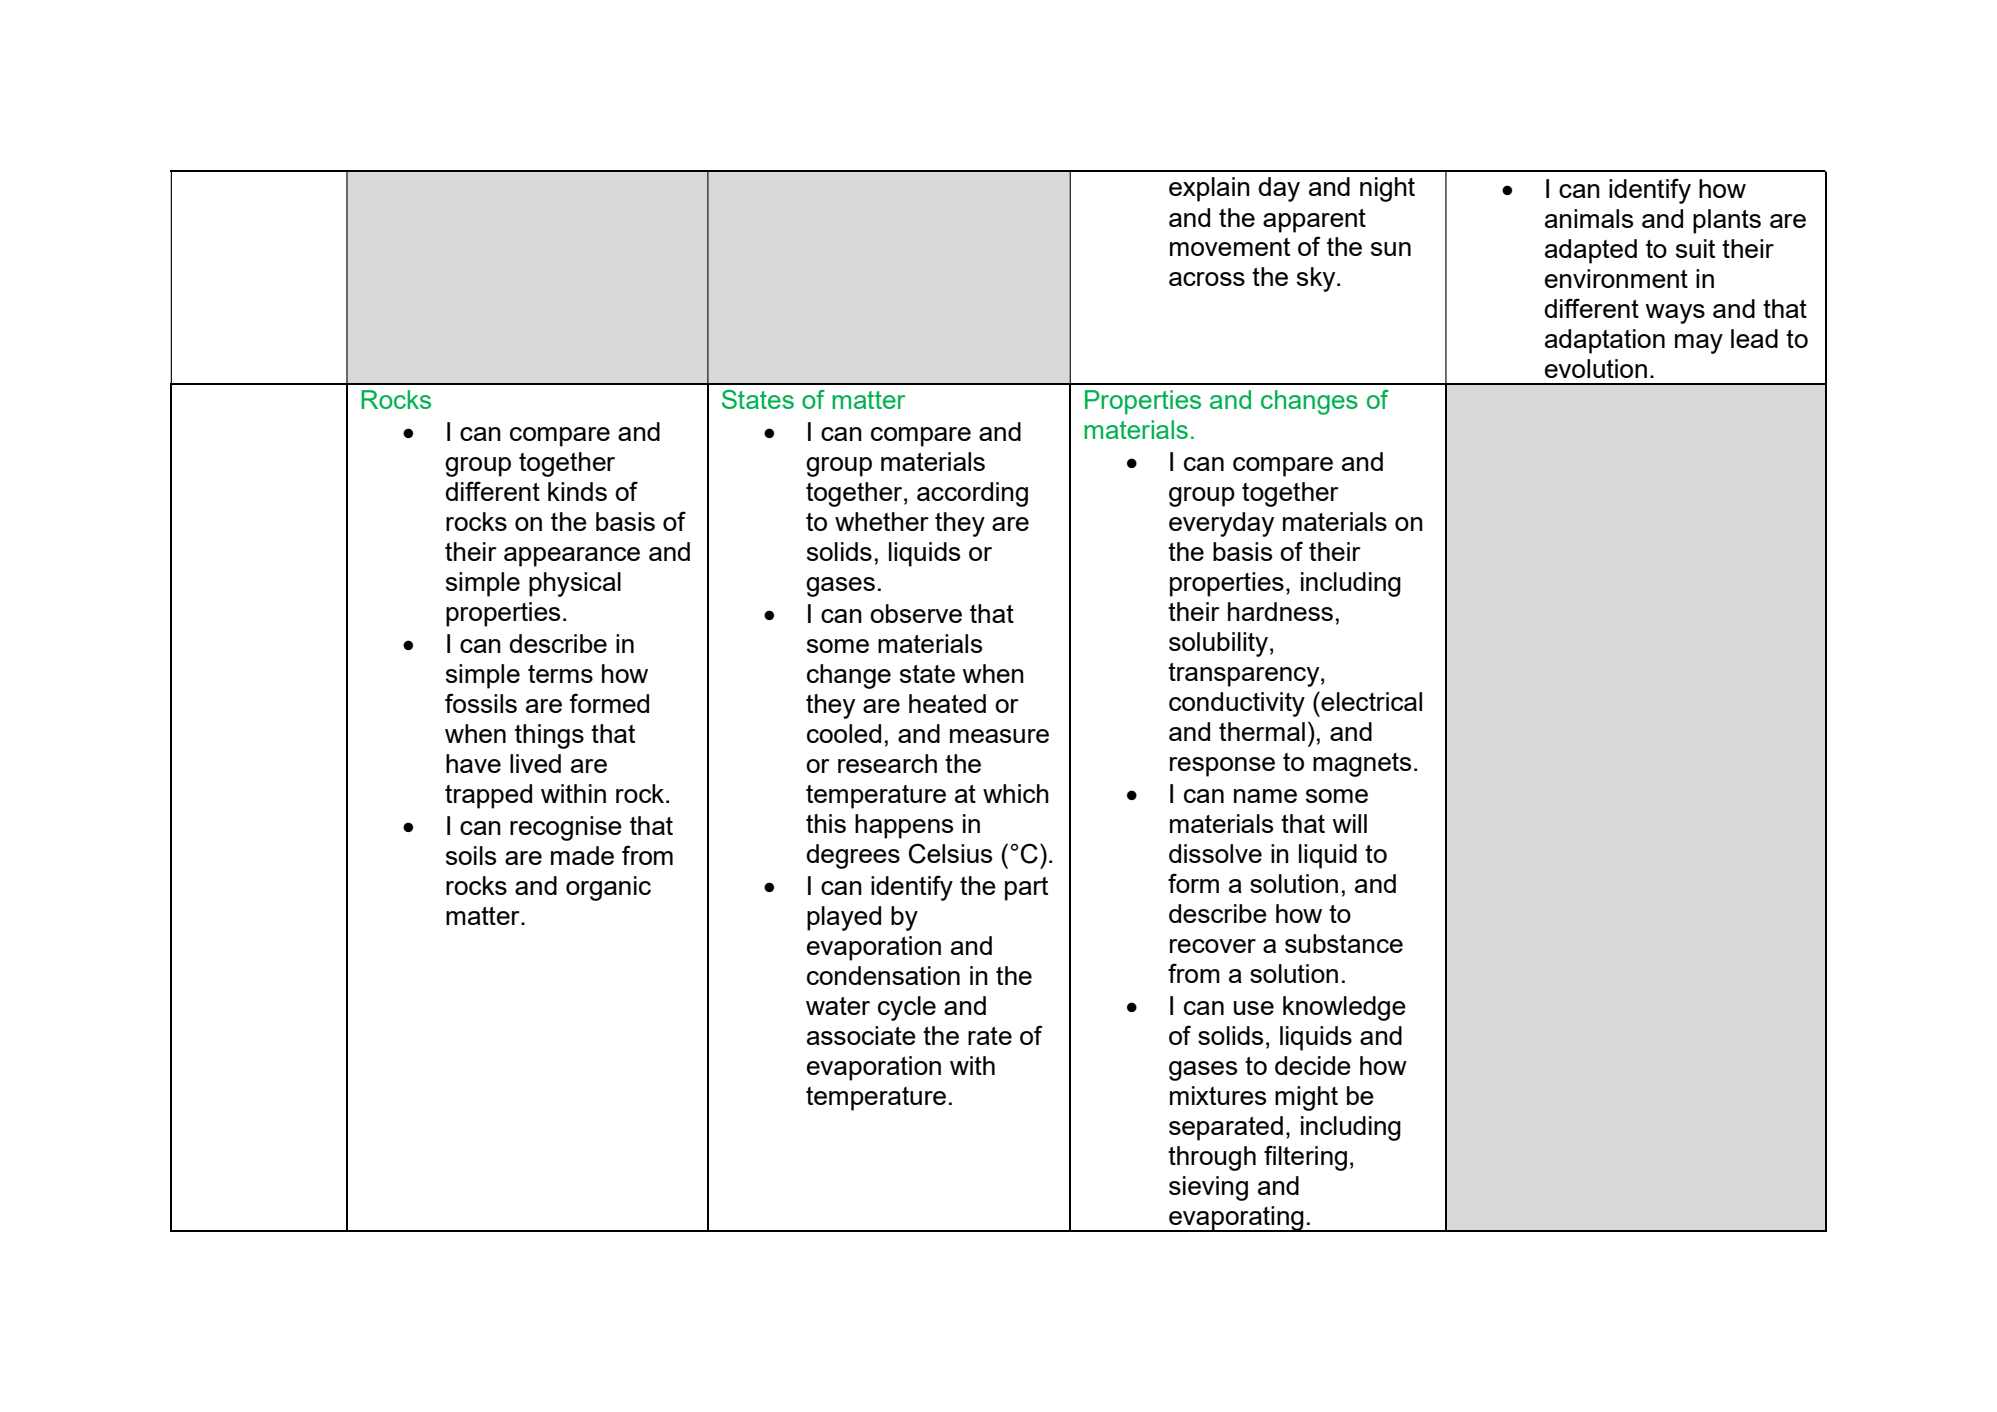  I want to click on associate, so click(861, 1035).
